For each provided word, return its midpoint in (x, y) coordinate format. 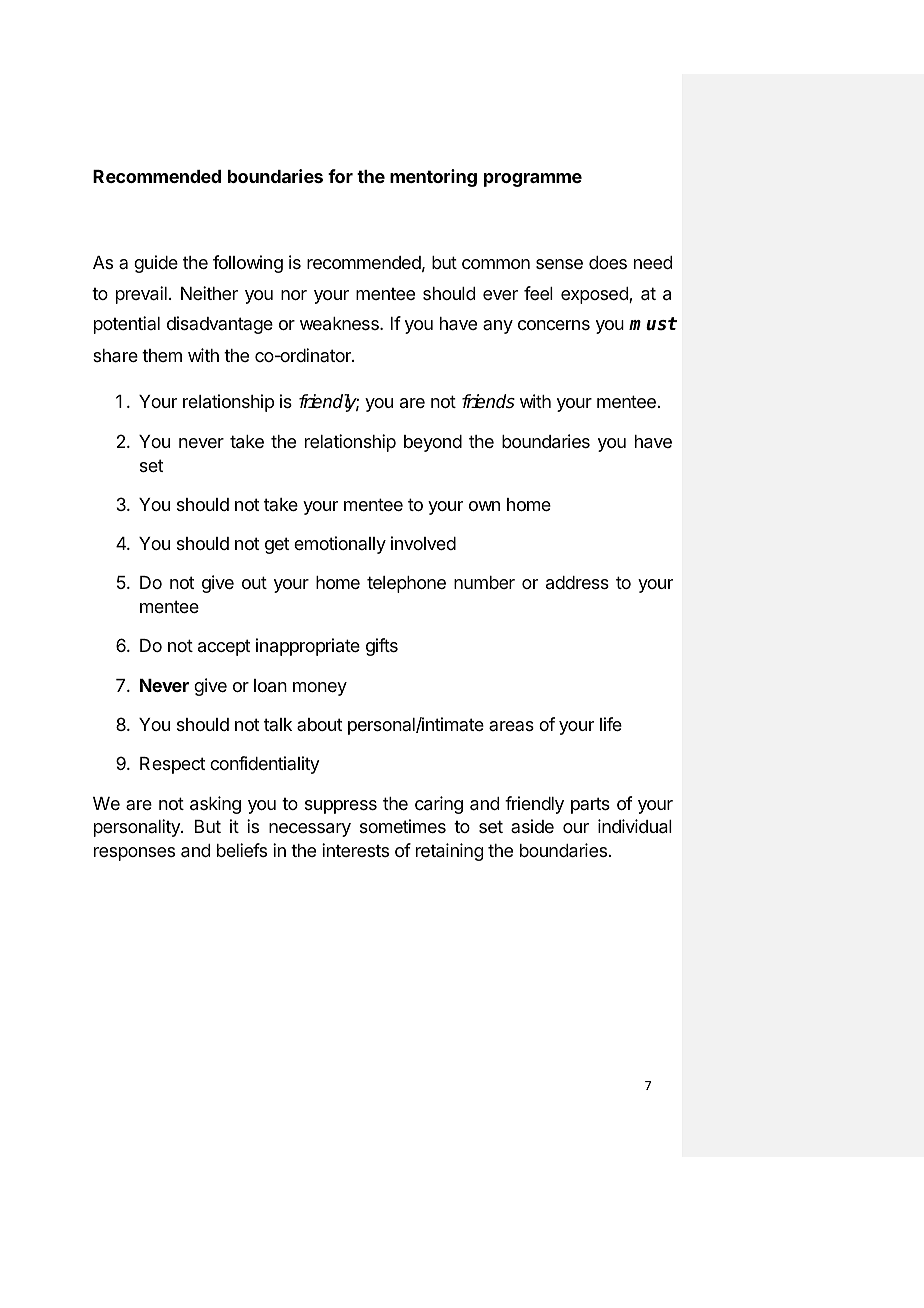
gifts (382, 647)
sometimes (403, 826)
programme (533, 180)
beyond (433, 443)
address (577, 582)
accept (224, 647)
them (162, 355)
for (340, 176)
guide (156, 264)
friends (488, 401)
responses (134, 854)
